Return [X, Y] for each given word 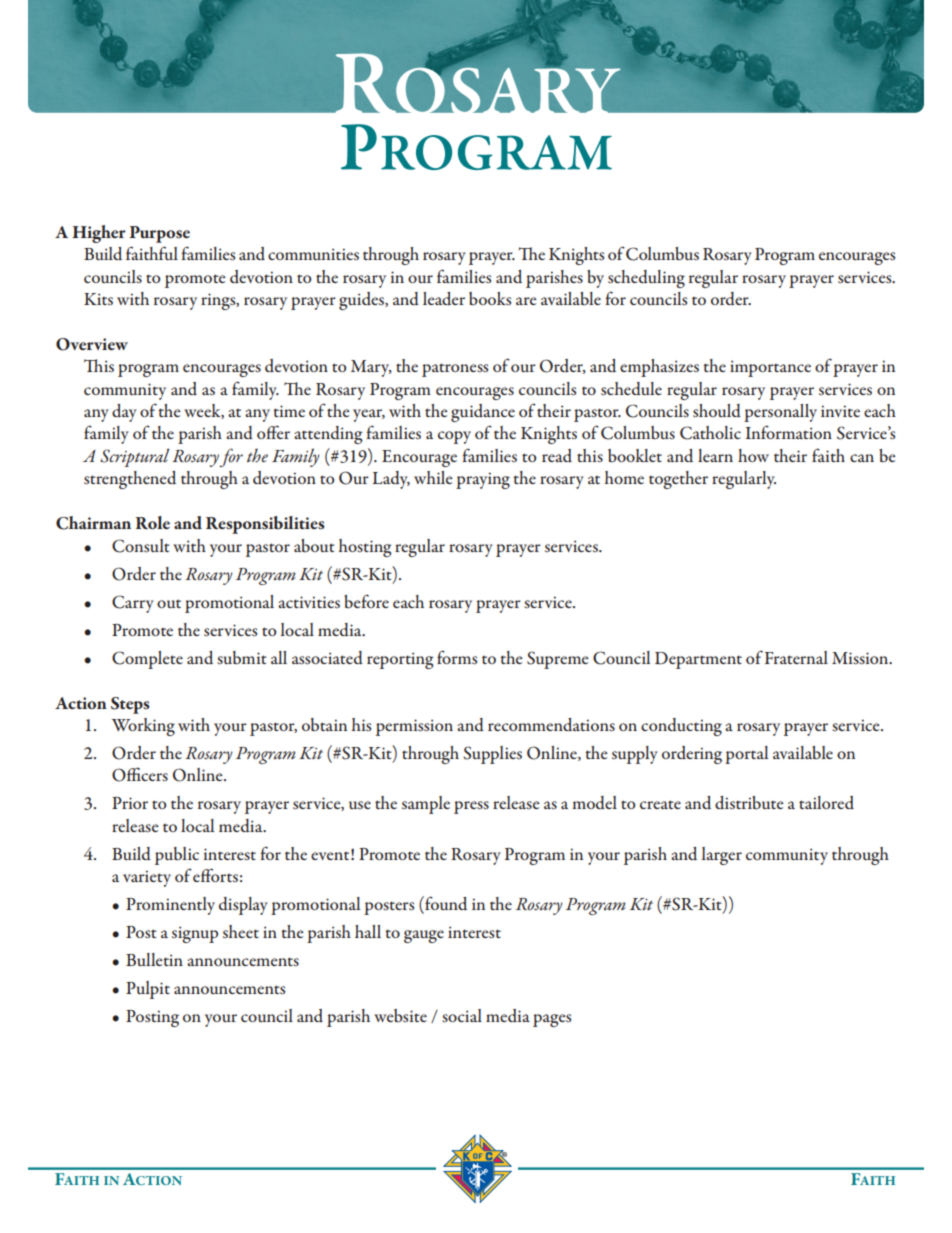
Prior [130, 803]
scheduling [646, 279]
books [490, 298]
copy [454, 437]
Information [789, 432]
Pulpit [148, 990]
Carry [133, 604]
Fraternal [796, 657]
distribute [749, 803]
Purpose [159, 234]
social [462, 1015]
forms [457, 657]
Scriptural [134, 457]
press [471, 807]
